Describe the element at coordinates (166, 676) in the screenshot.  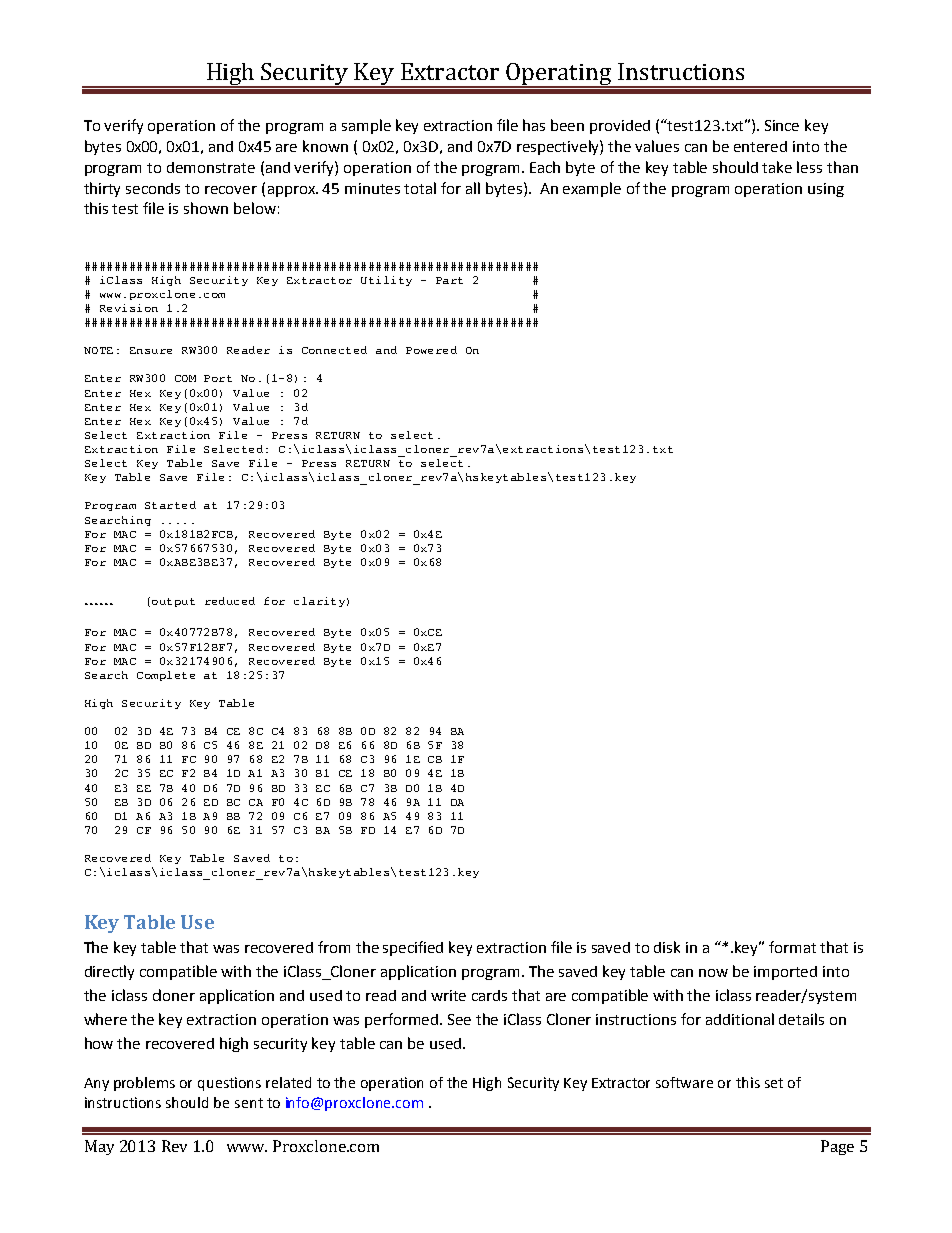
I see `Complete` at that location.
